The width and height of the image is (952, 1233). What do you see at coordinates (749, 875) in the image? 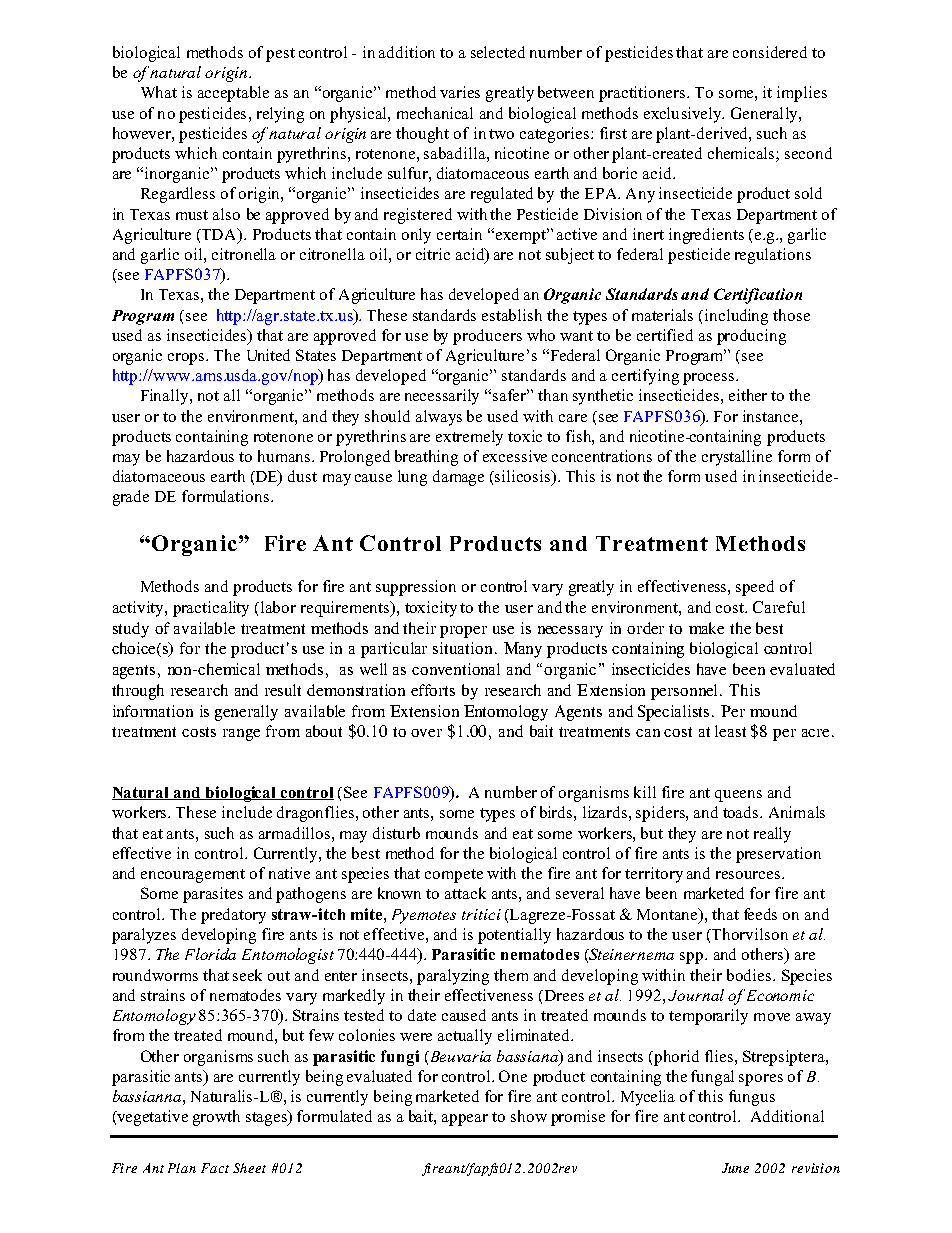
I see `resources` at bounding box center [749, 875].
